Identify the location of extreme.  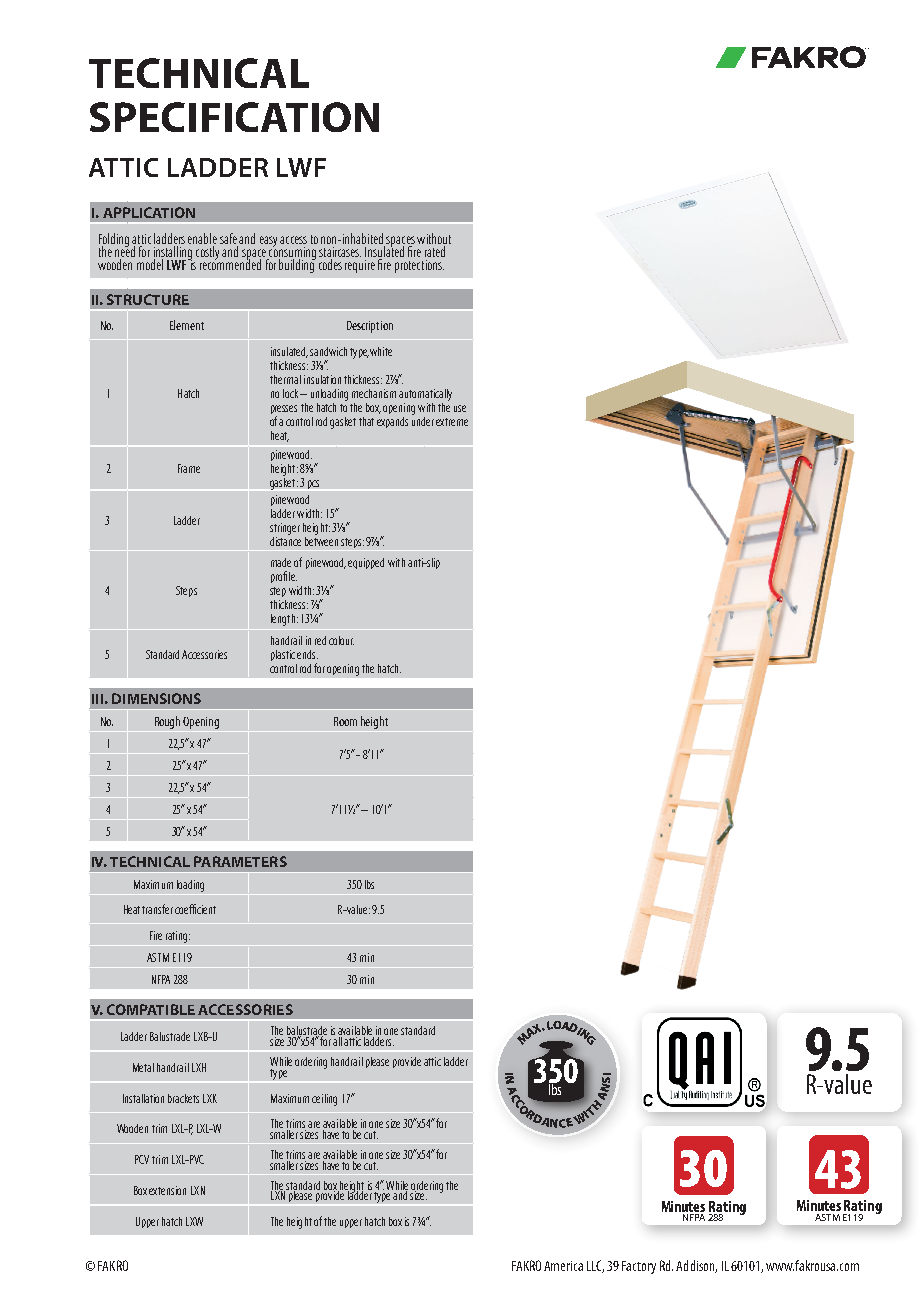
(452, 422).
